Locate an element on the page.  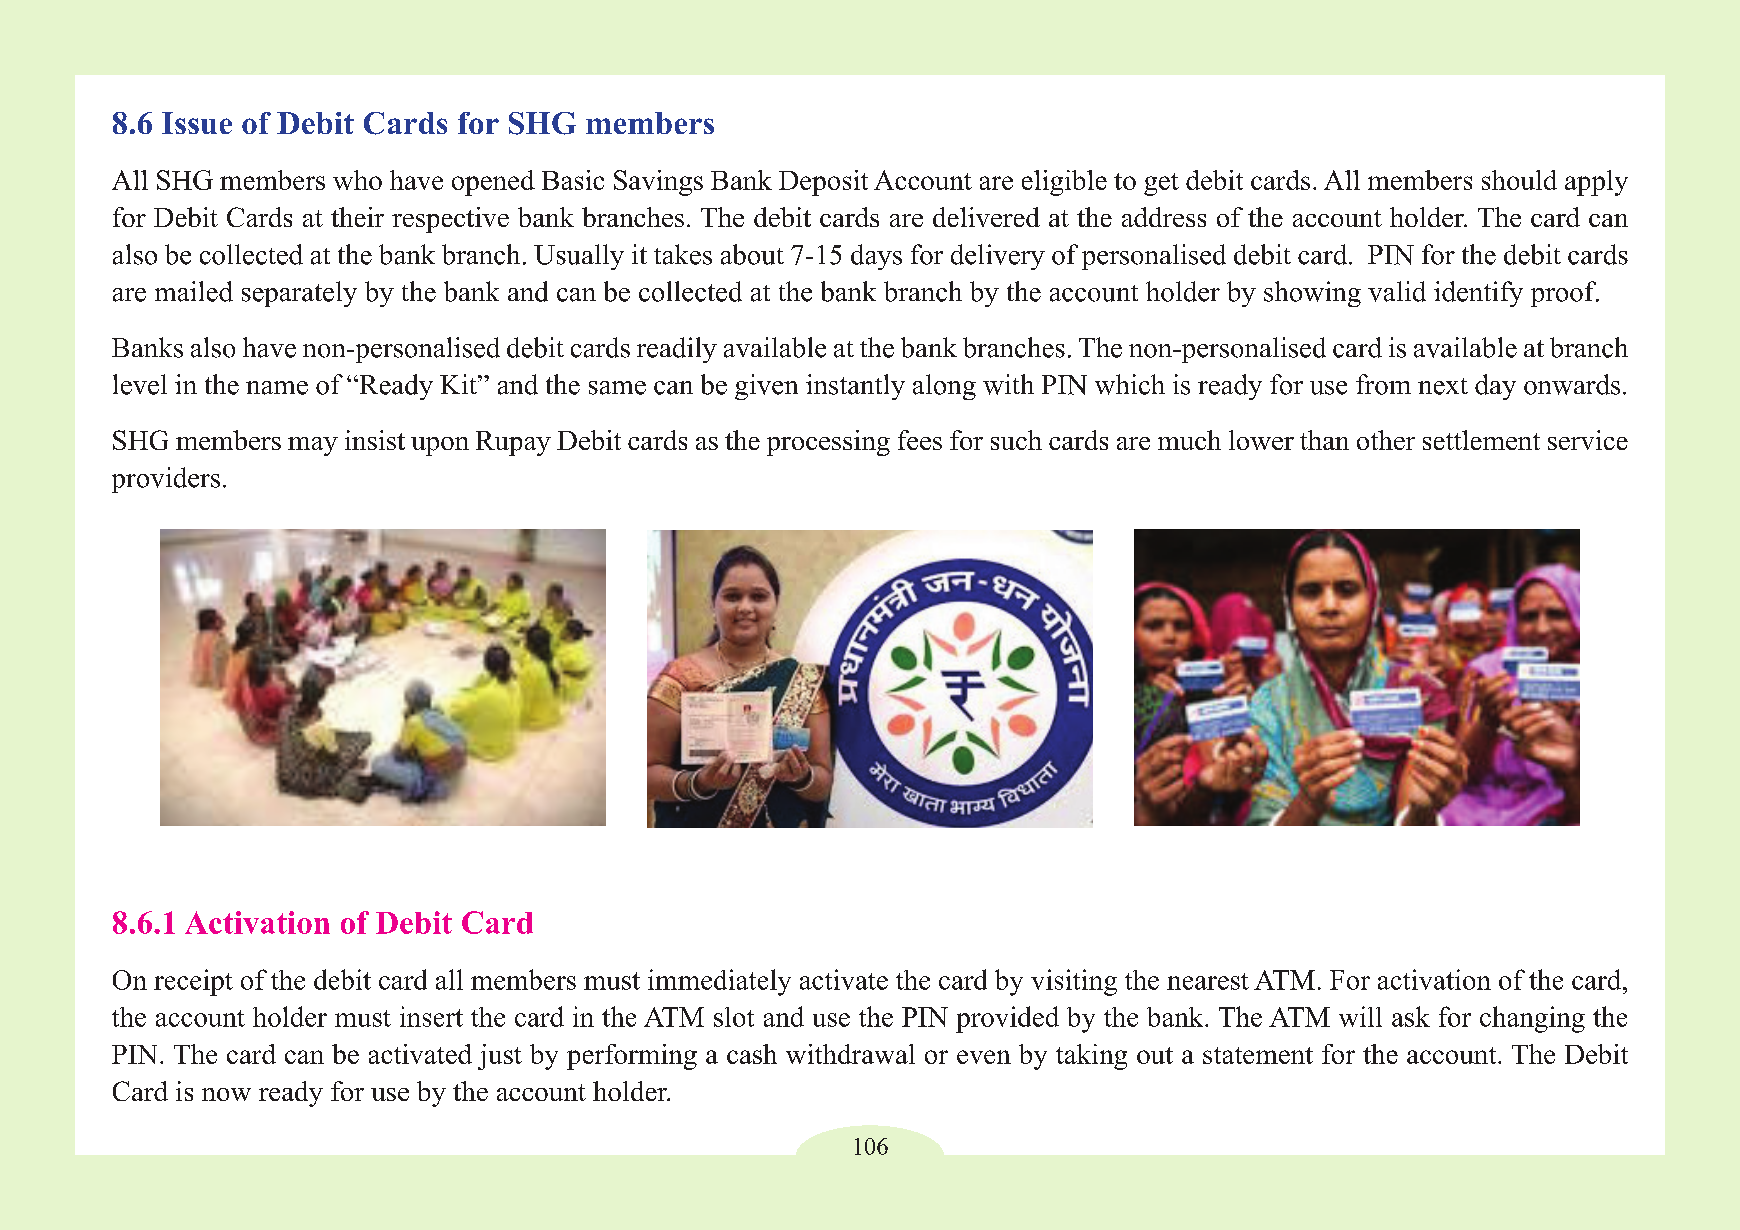
Deposit is located at coordinates (823, 183).
